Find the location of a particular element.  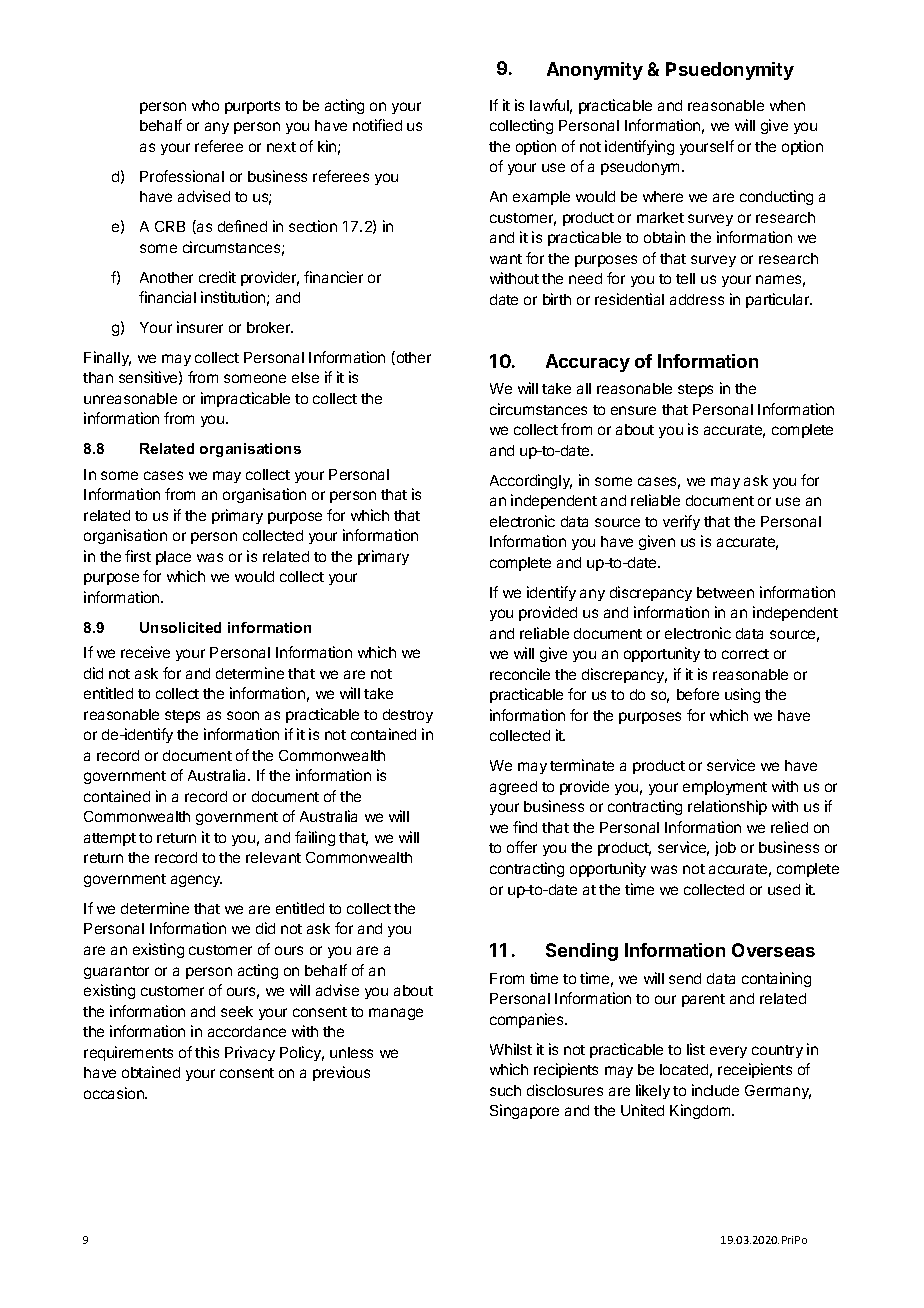

reconcile is located at coordinates (520, 674).
